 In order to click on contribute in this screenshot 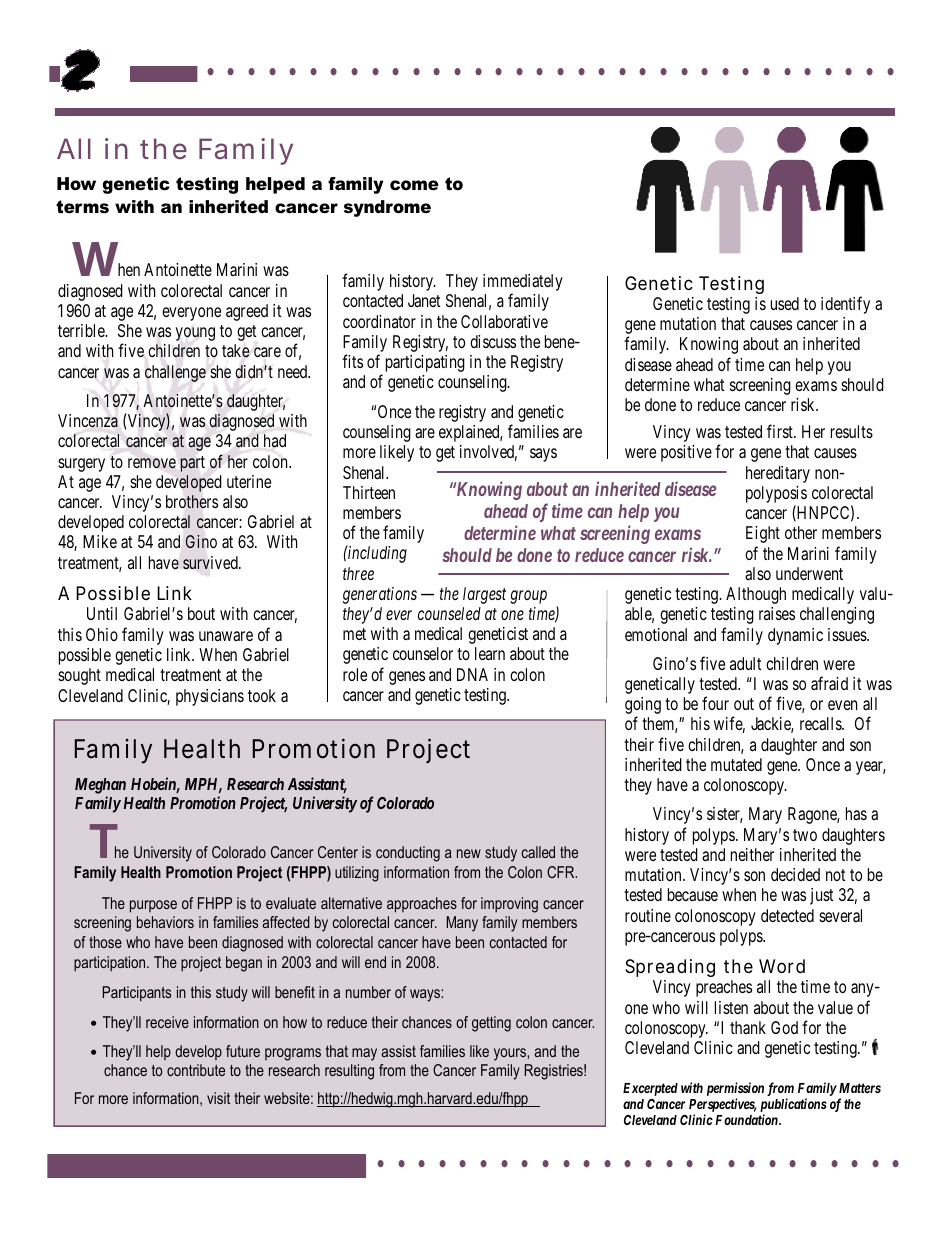, I will do `click(196, 1070)`.
